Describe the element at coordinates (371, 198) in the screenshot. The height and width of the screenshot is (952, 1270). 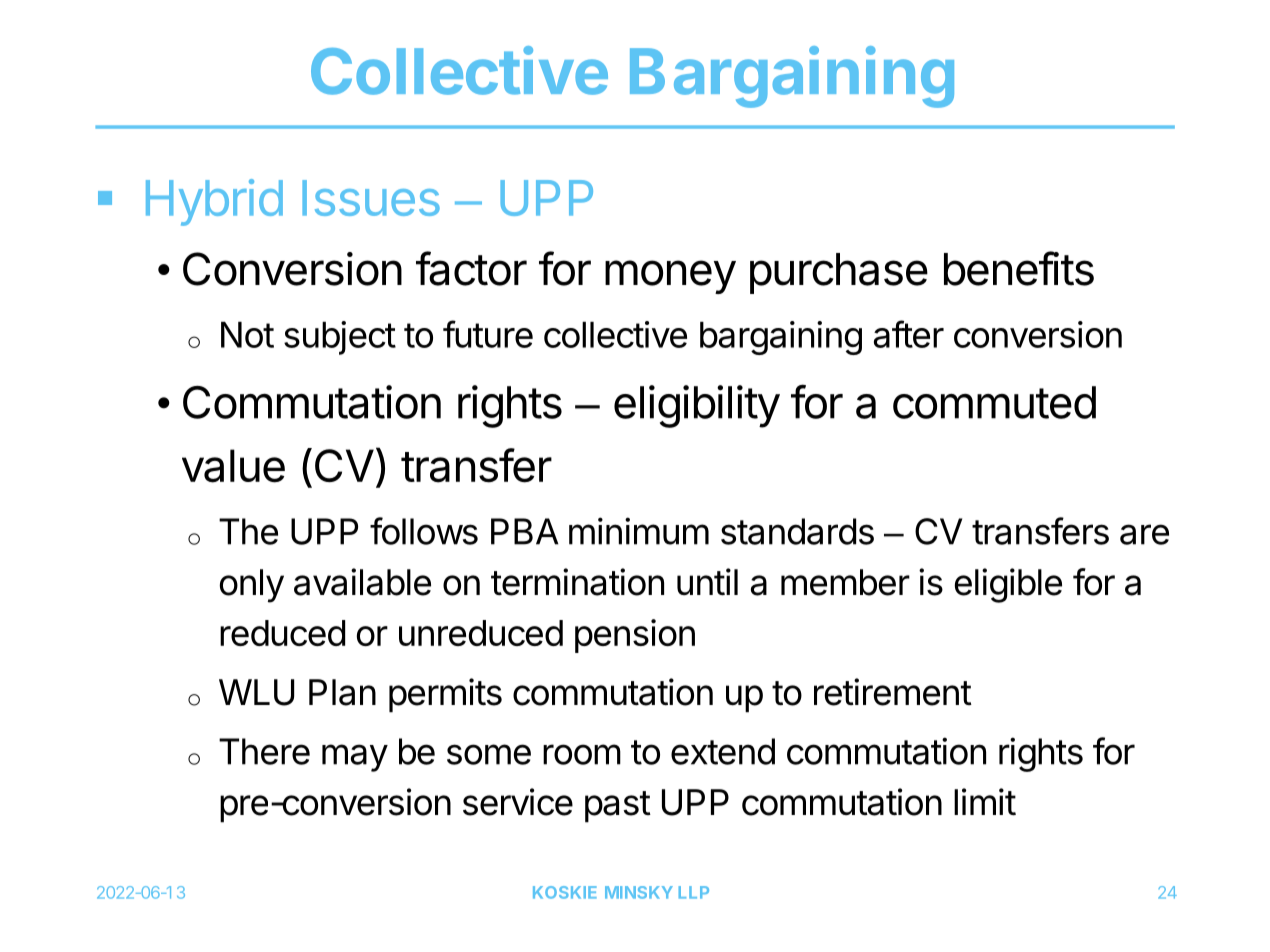
I see `Issues` at that location.
